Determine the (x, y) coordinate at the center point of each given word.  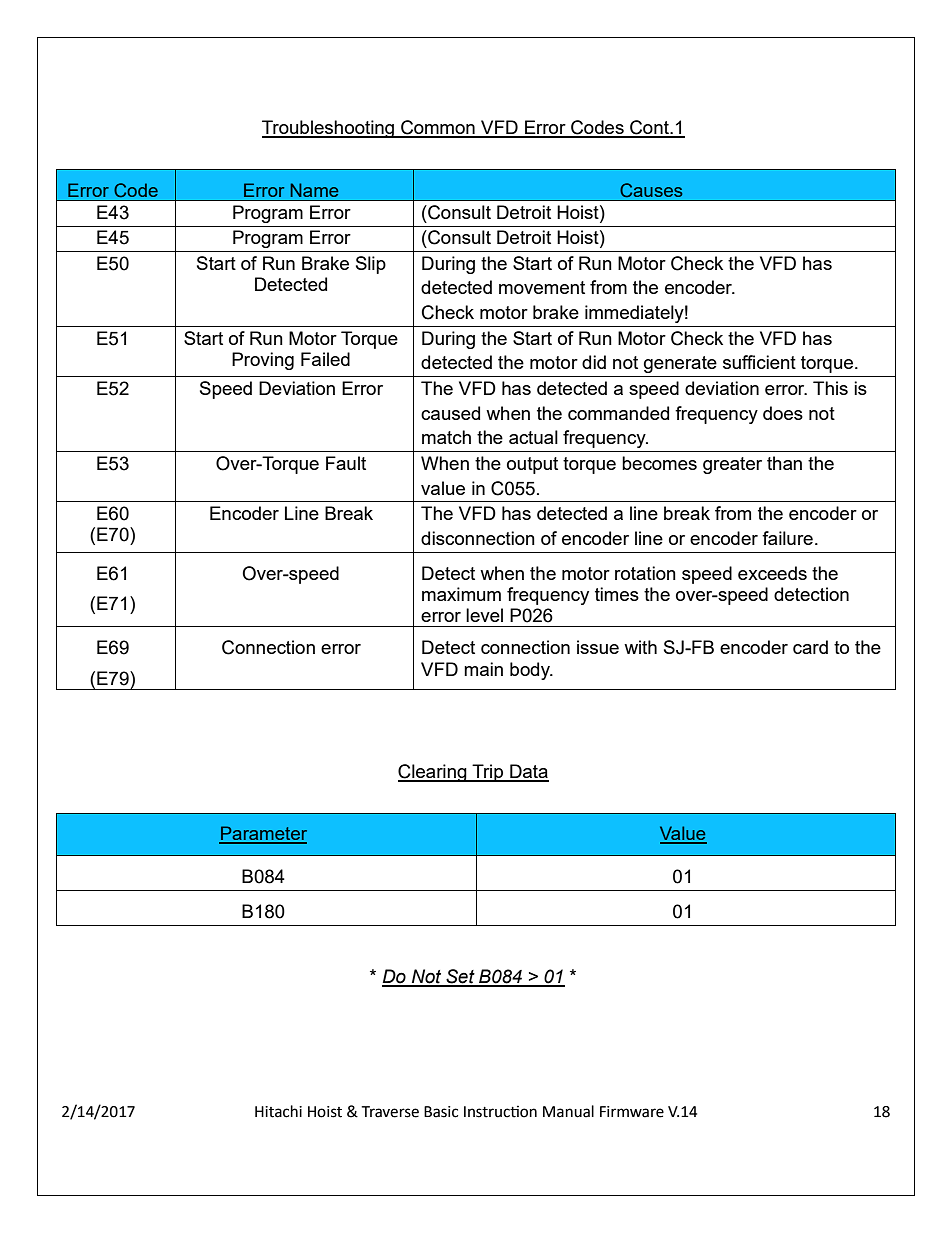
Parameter (263, 834)
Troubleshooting (329, 129)
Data (528, 772)
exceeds (772, 573)
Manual (568, 1111)
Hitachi (278, 1111)
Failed (325, 359)
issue (598, 647)
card (810, 647)
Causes (651, 190)
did (594, 362)
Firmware (632, 1112)
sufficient (759, 362)
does (783, 413)
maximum (461, 594)
